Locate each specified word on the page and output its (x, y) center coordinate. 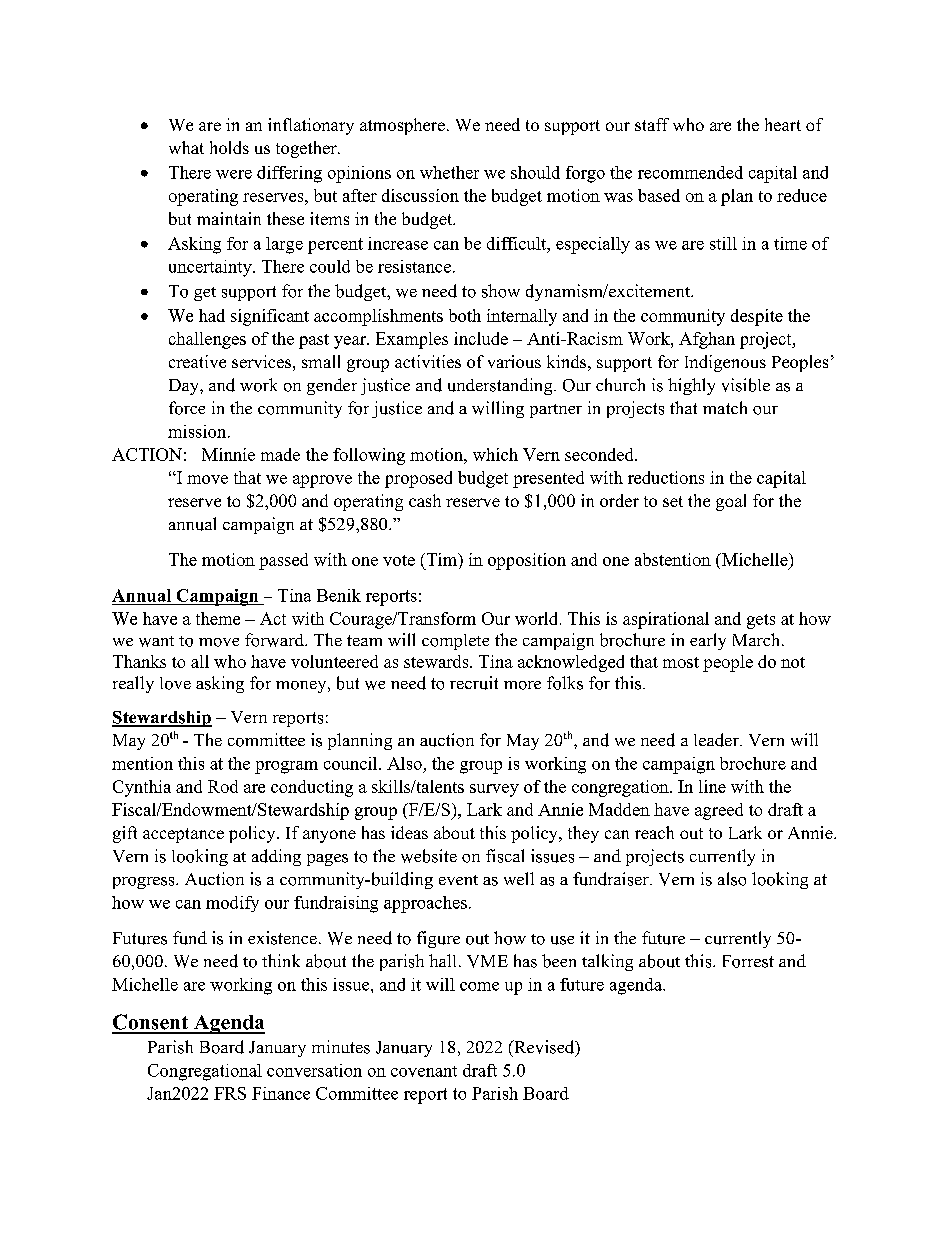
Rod (223, 786)
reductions (666, 477)
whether (449, 172)
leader (717, 740)
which (495, 454)
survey (494, 790)
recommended (690, 172)
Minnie (228, 454)
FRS (230, 1093)
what (186, 147)
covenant (424, 1071)
